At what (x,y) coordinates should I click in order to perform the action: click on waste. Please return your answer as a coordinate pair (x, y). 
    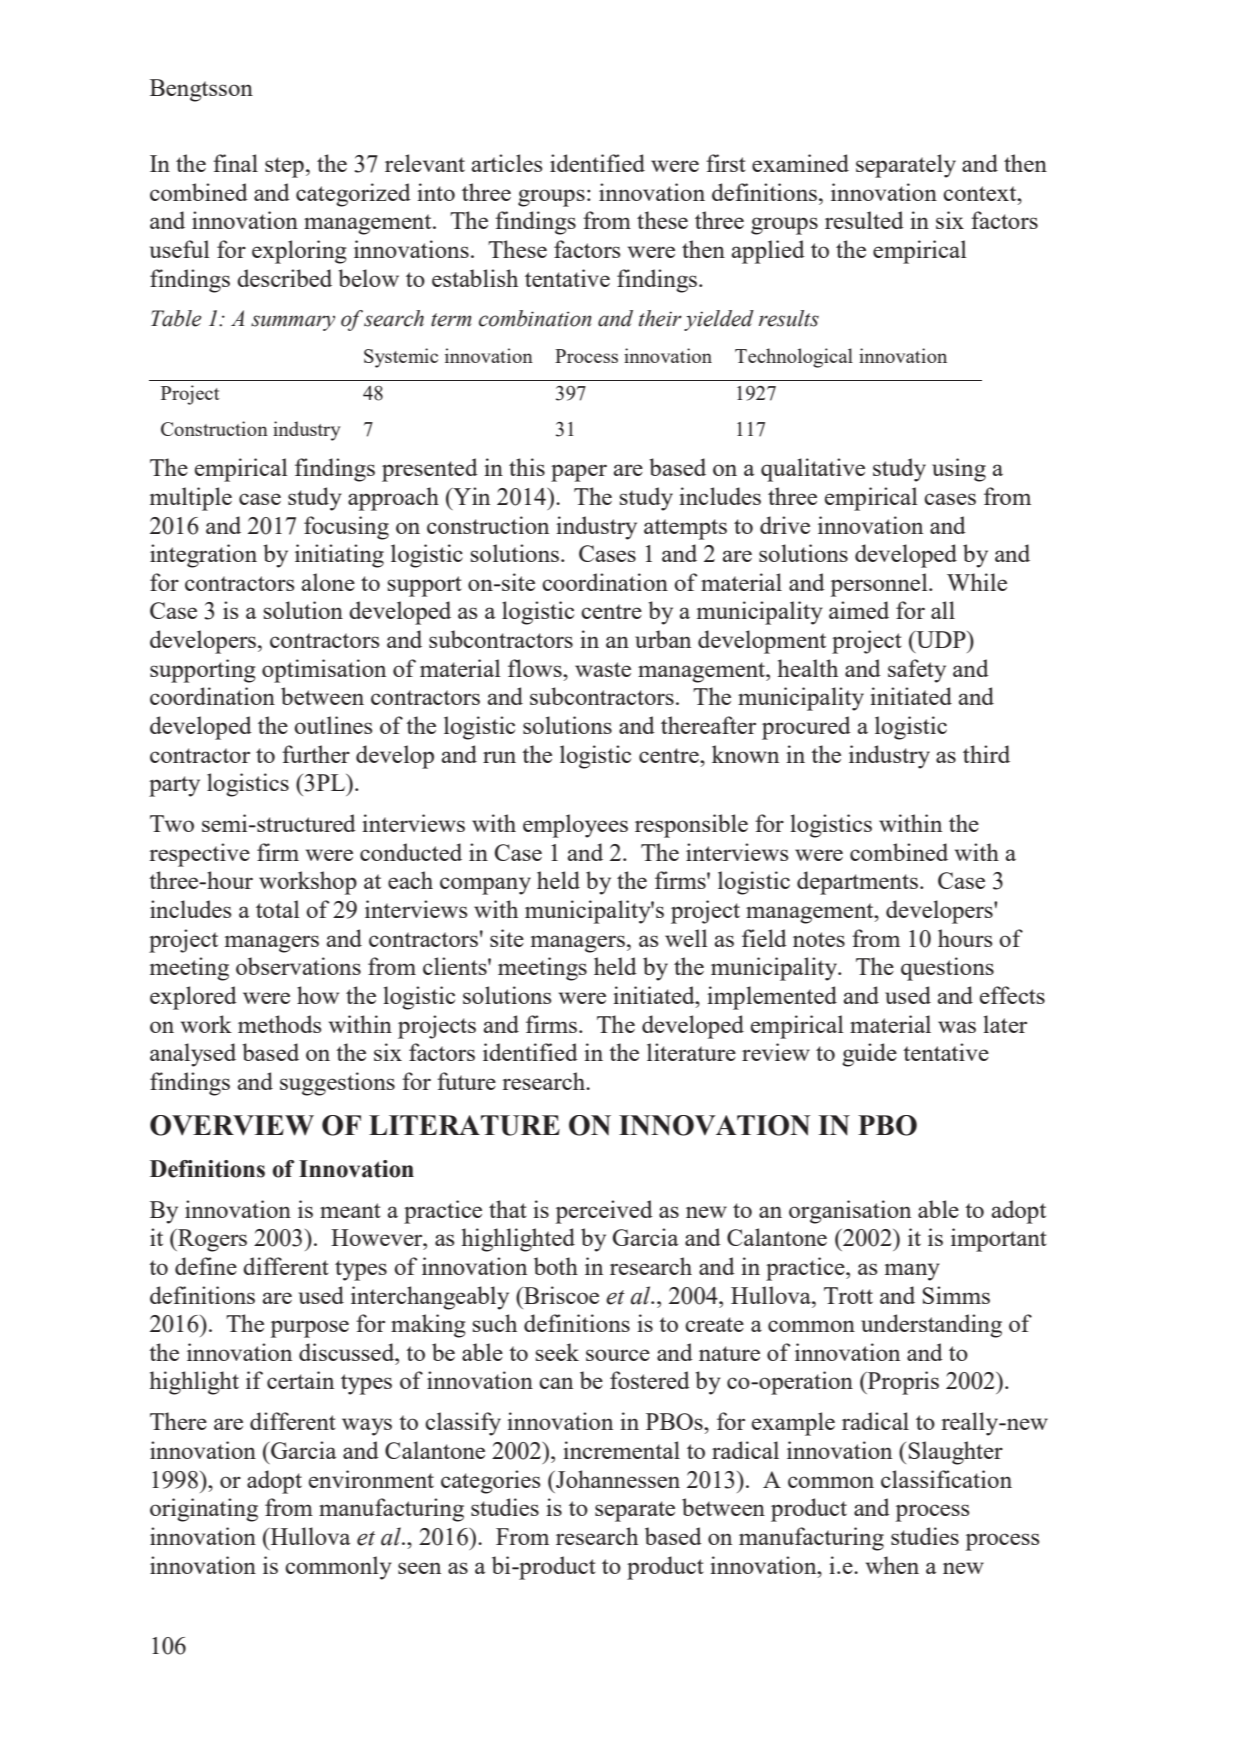
    Looking at the image, I should click on (603, 669).
